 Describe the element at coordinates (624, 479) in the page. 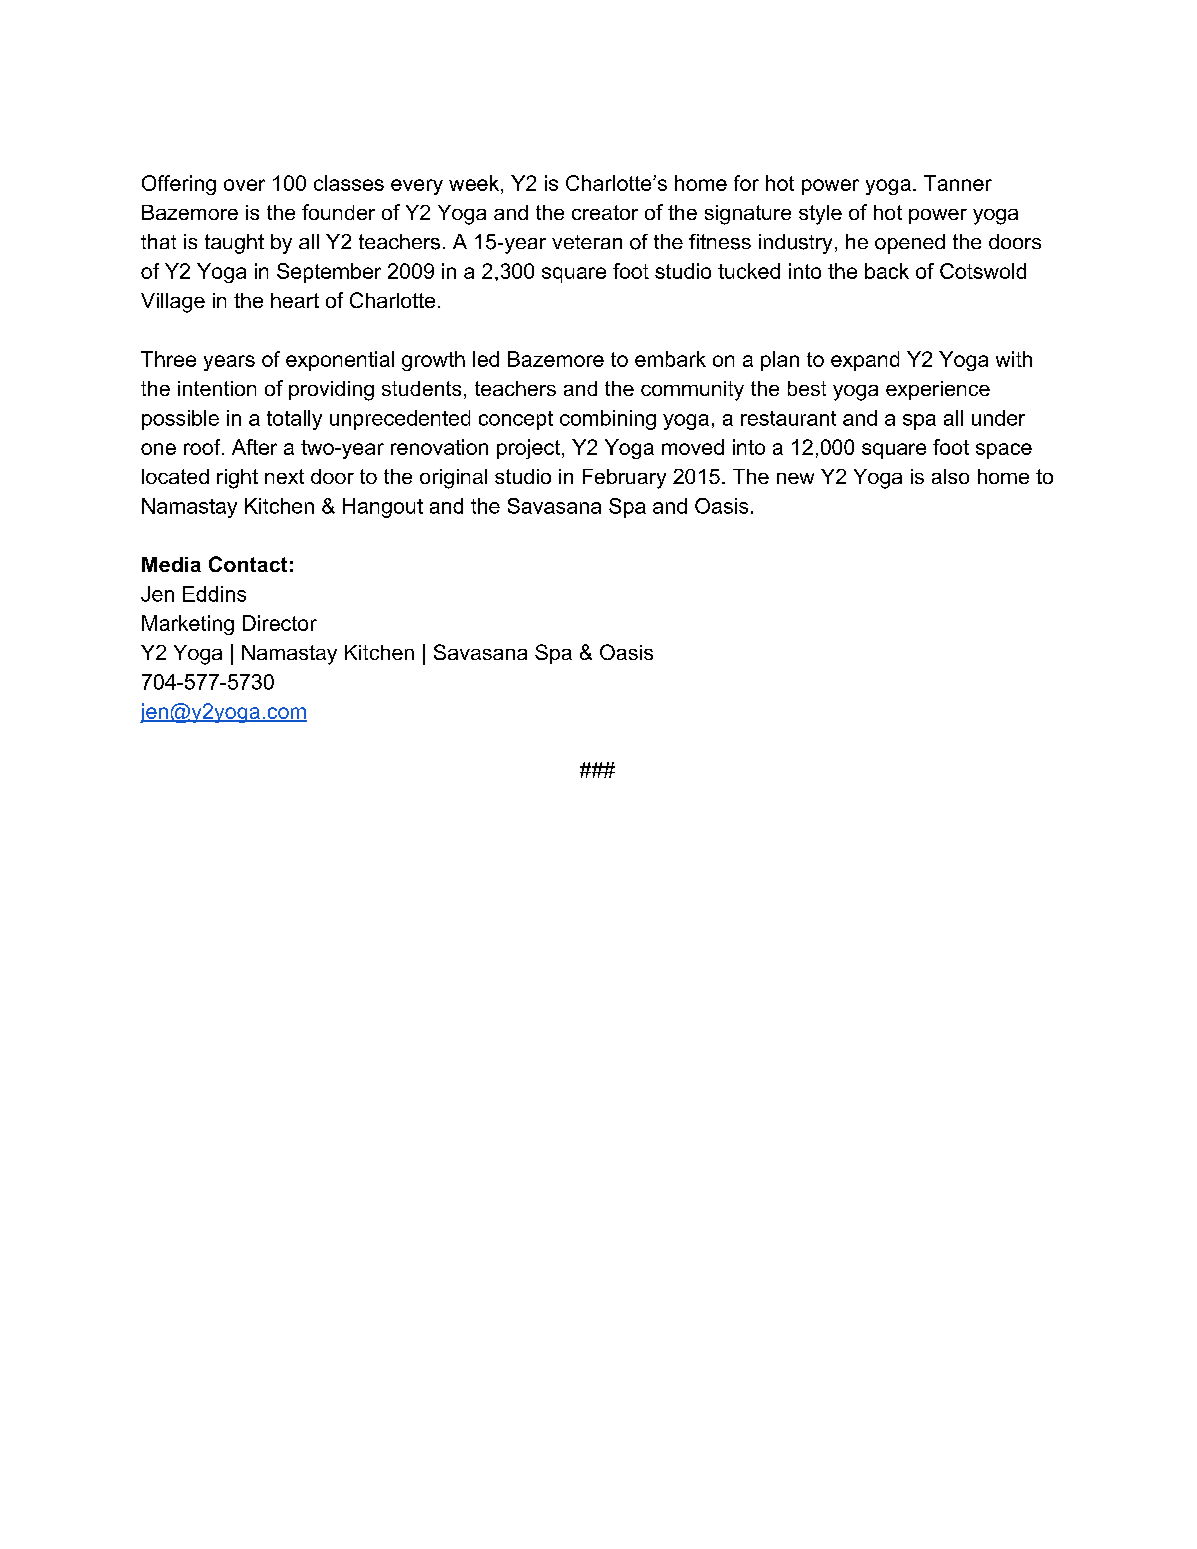

I see `February` at that location.
